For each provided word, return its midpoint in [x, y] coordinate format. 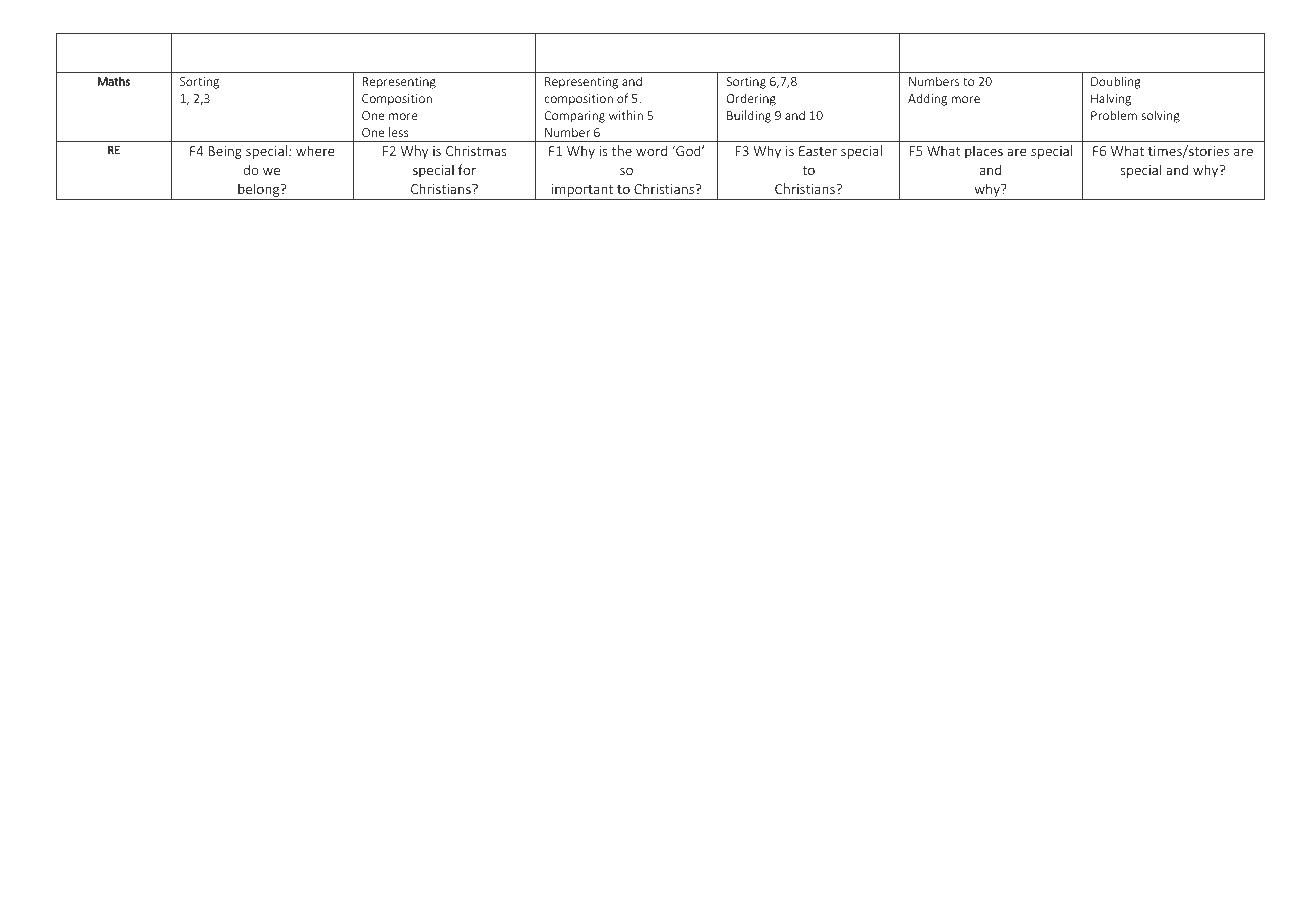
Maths [114, 81]
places [984, 152]
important [583, 192]
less [399, 132]
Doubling [1116, 82]
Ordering [751, 99]
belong [259, 191]
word [651, 150]
